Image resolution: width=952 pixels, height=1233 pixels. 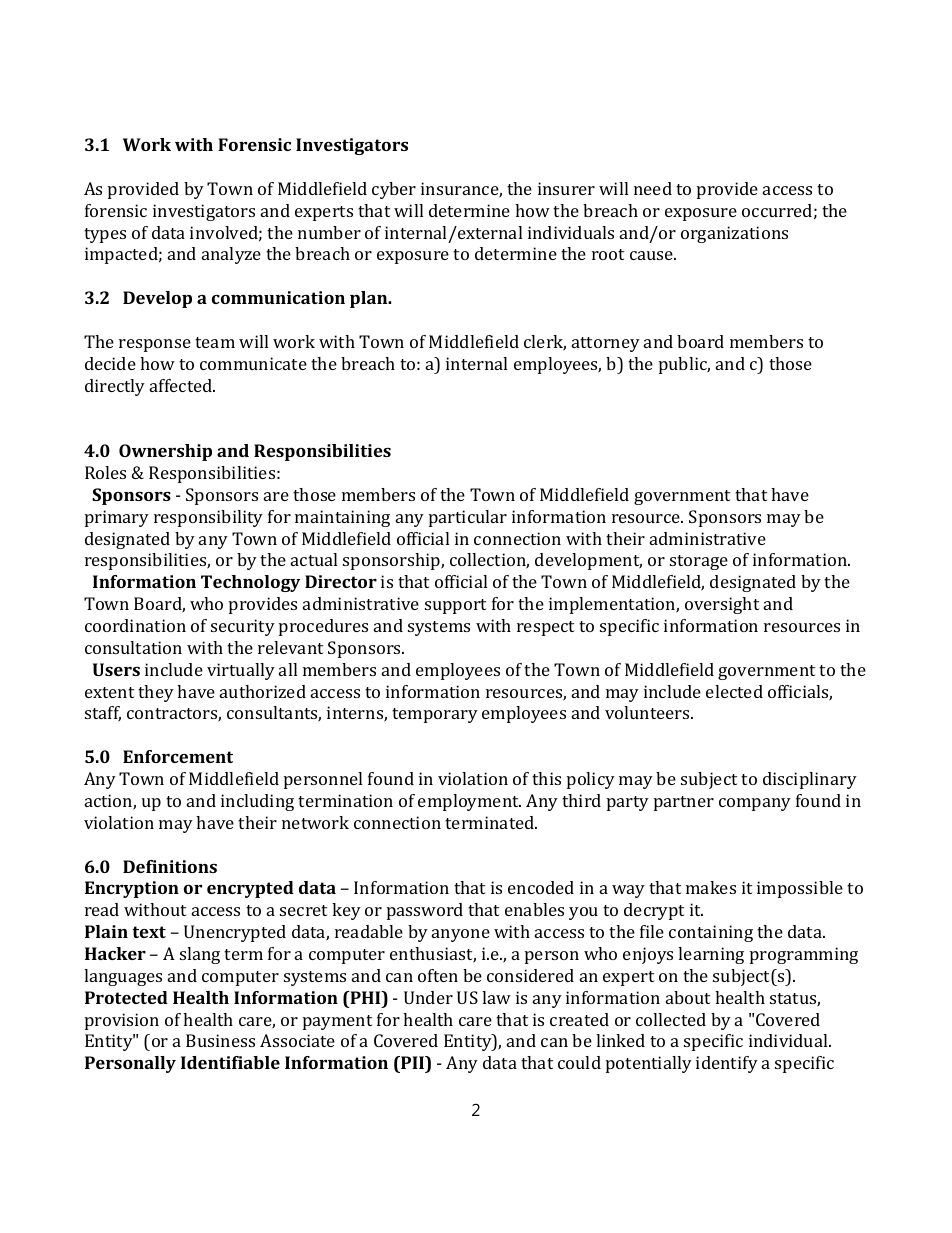 What do you see at coordinates (182, 385) in the screenshot?
I see `affected` at bounding box center [182, 385].
